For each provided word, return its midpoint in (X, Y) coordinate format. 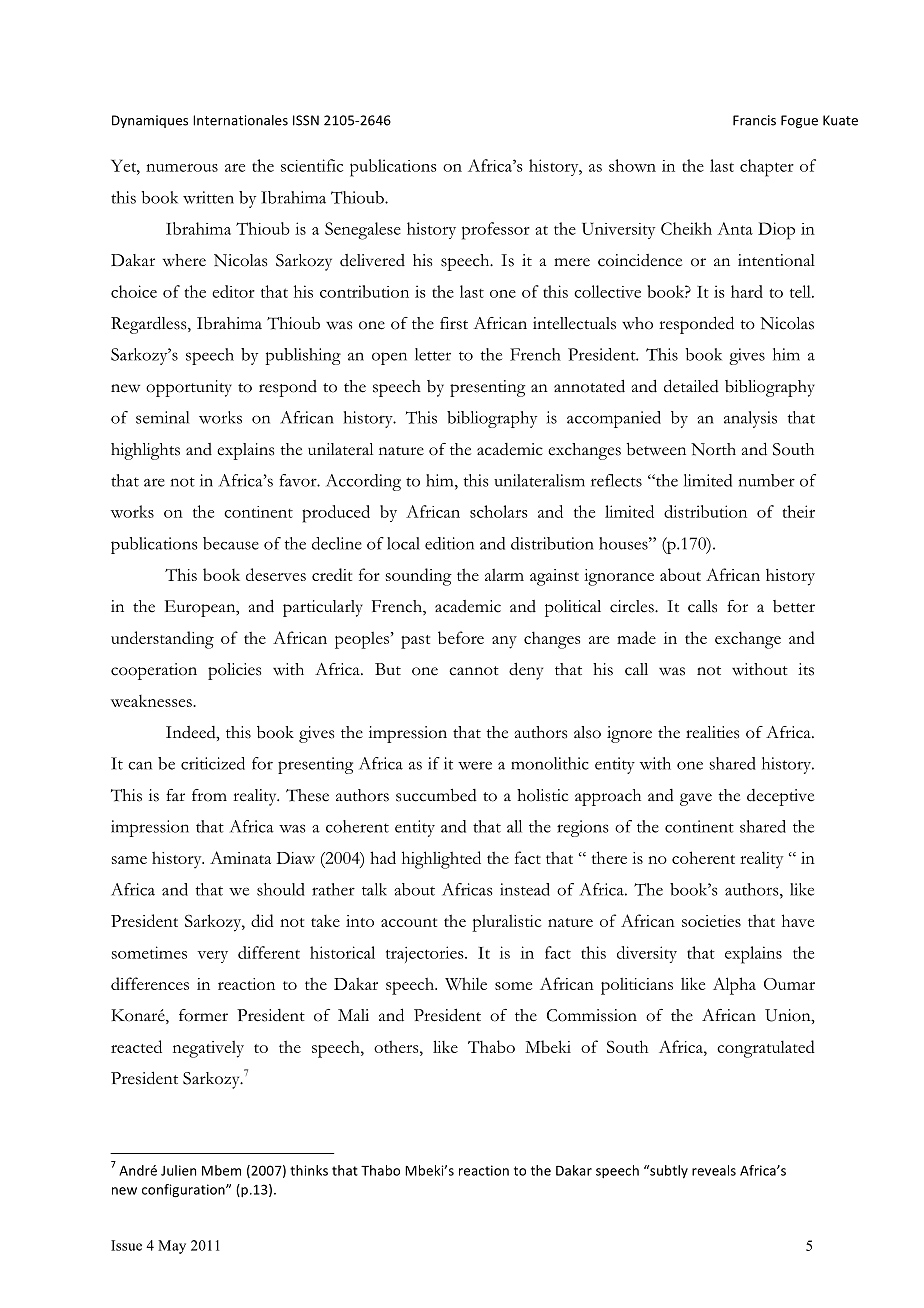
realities (712, 732)
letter (433, 354)
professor (496, 231)
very (212, 957)
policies (234, 671)
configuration (184, 1191)
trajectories (426, 954)
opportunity (189, 388)
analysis (750, 419)
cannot (474, 671)
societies (711, 921)
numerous (182, 168)
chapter (767, 168)
